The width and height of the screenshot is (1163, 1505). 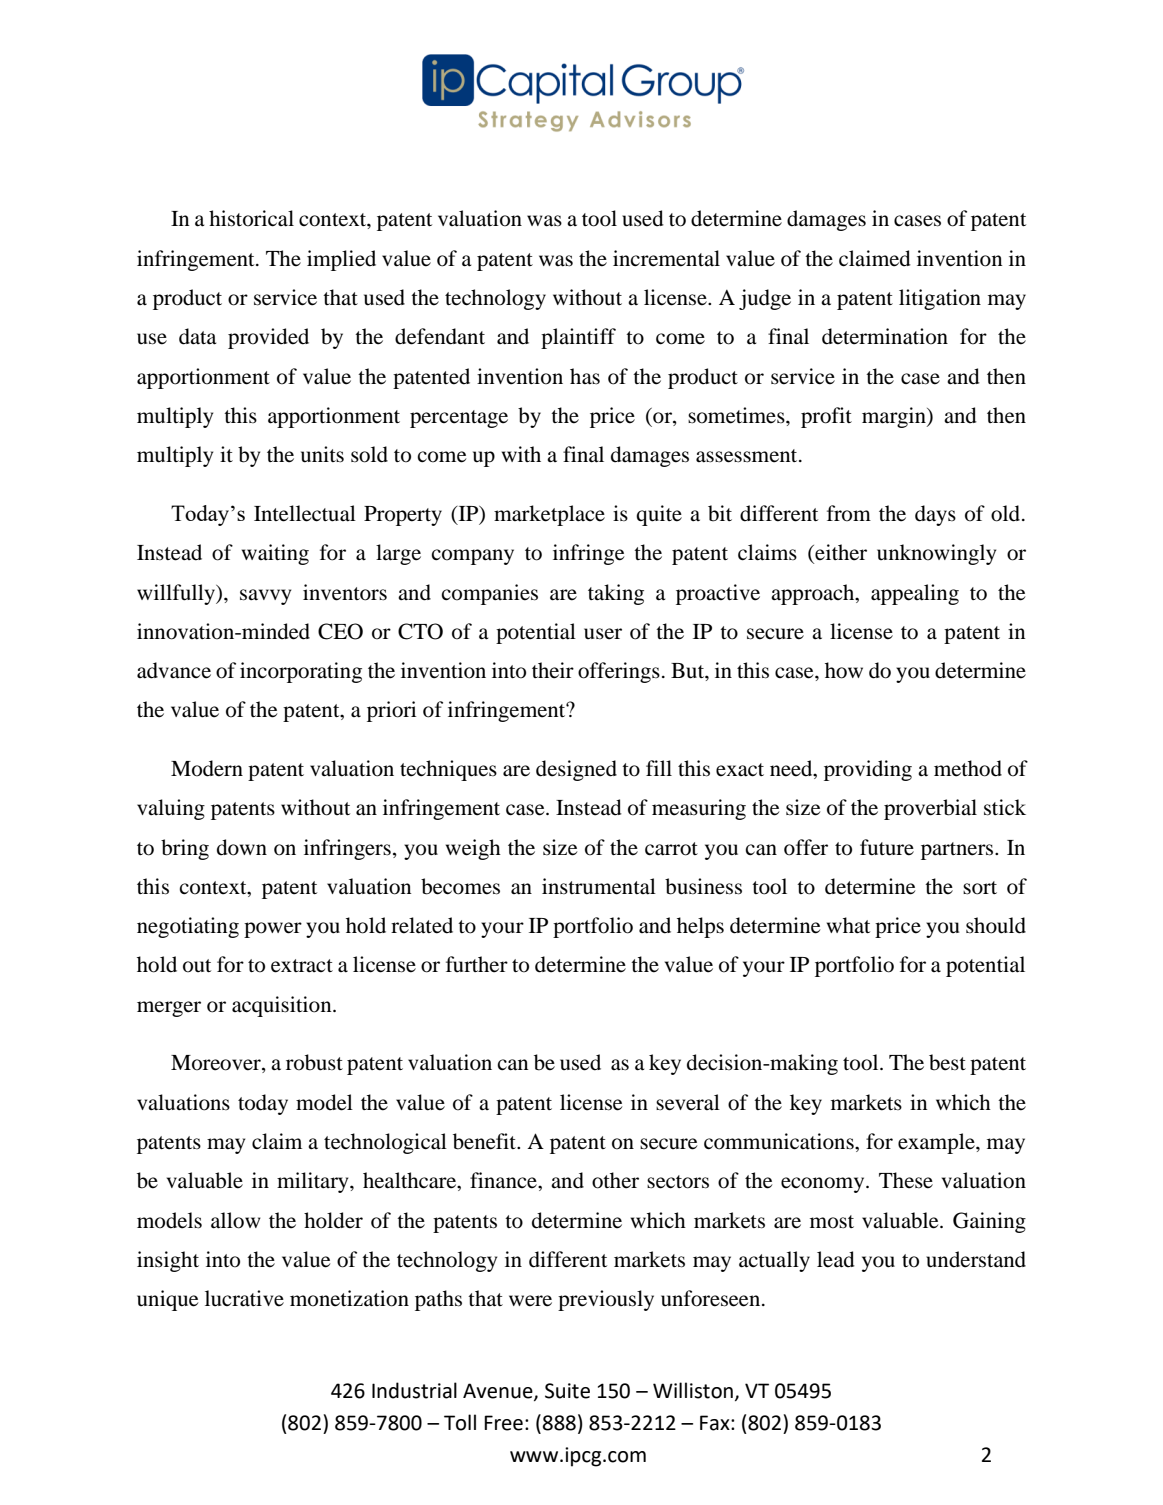 I want to click on savvy, so click(x=265, y=597).
